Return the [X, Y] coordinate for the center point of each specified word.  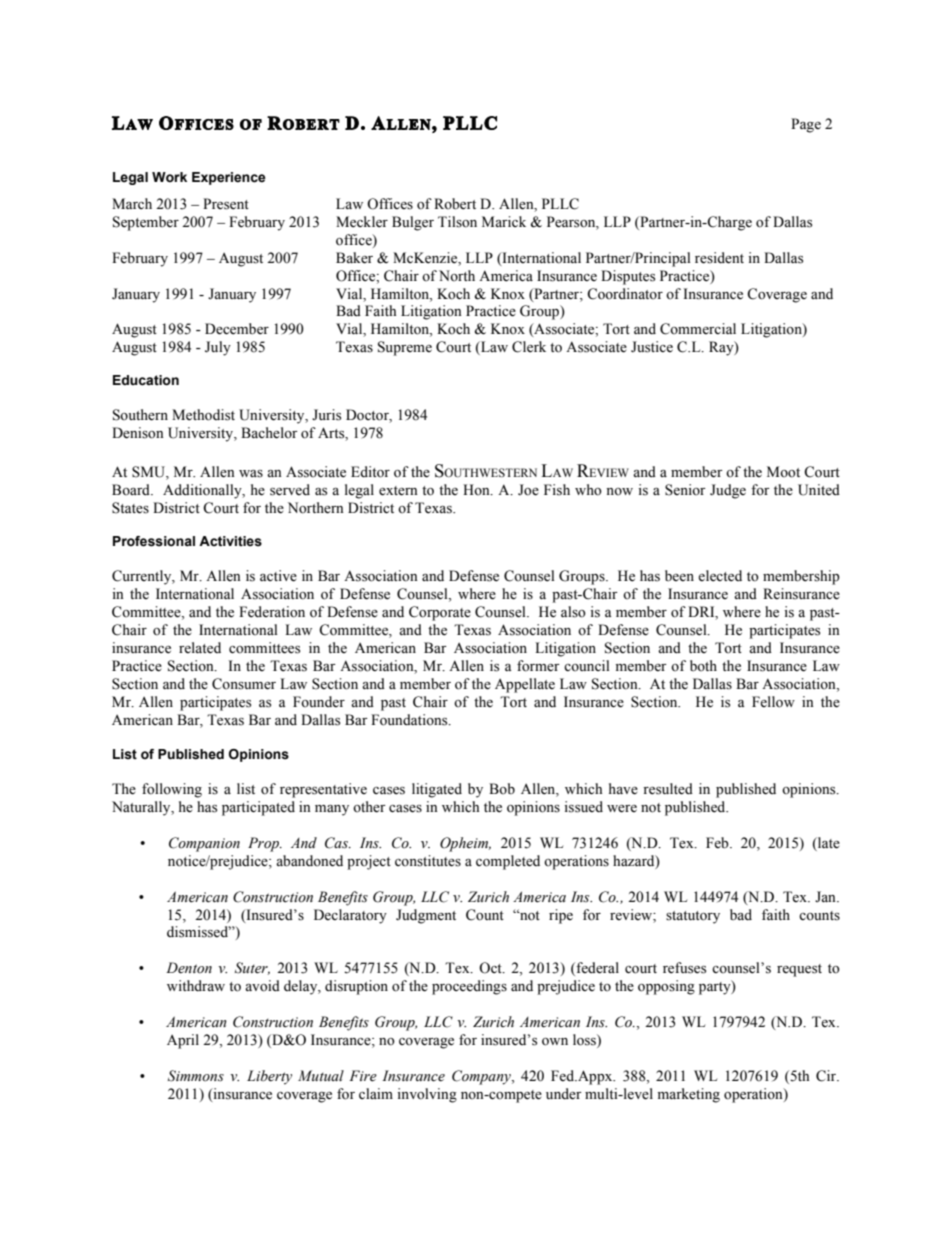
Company [482, 1077]
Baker [354, 258]
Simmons [196, 1076]
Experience [229, 178]
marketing [689, 1095]
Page [806, 125]
